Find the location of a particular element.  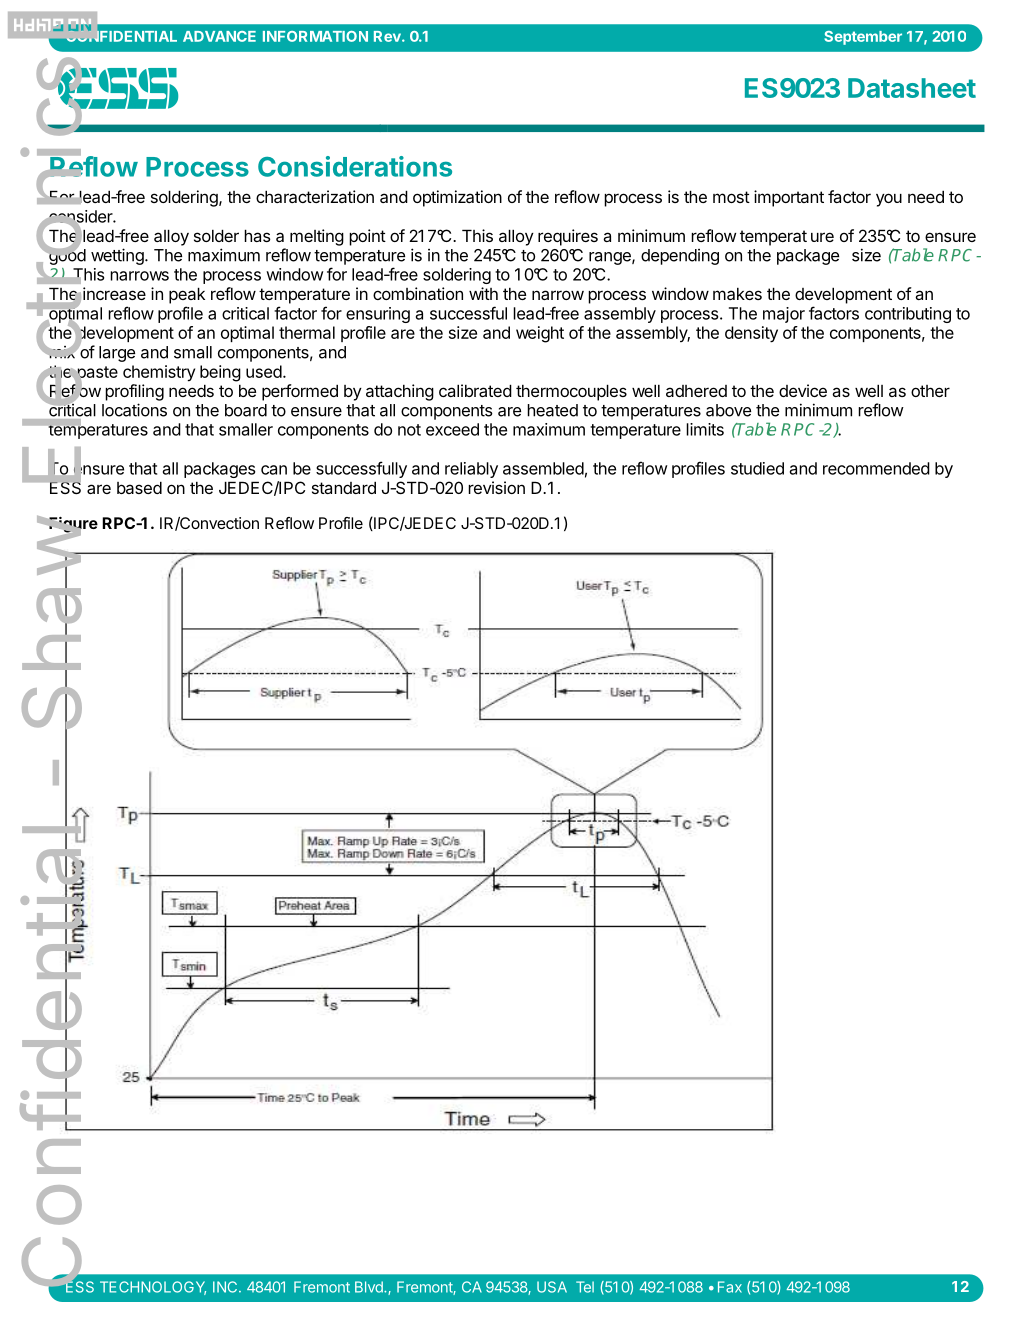

TECHNOLOGY is located at coordinates (153, 1288).
